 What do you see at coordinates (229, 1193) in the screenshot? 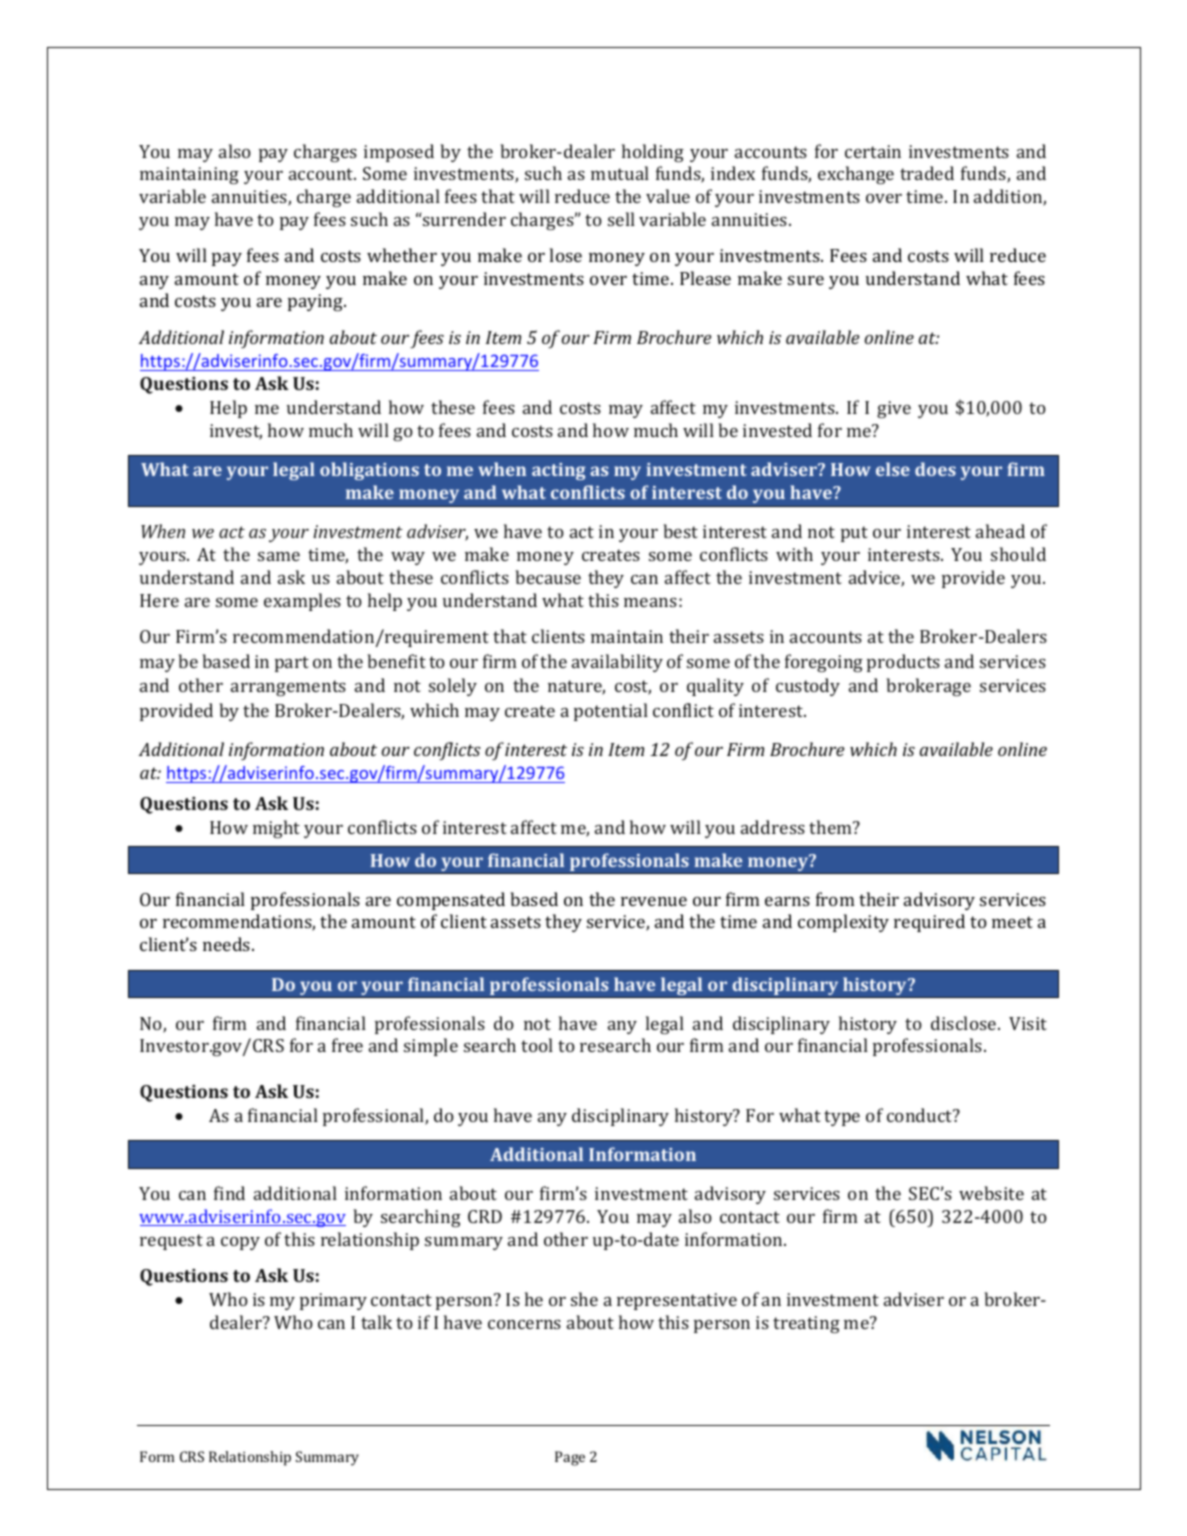
I see `find` at bounding box center [229, 1193].
